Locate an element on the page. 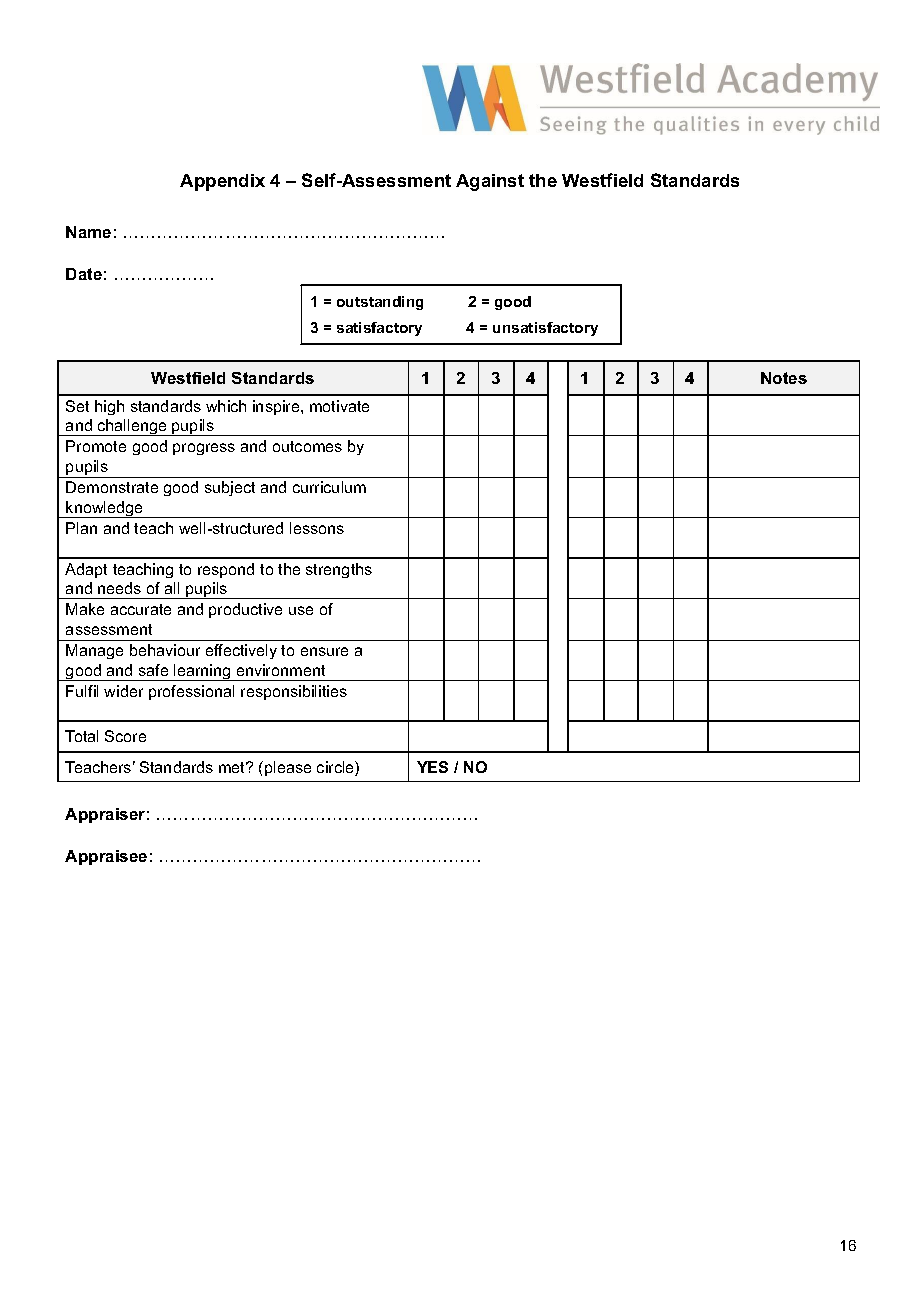 The width and height of the document is (924, 1307). Against is located at coordinates (490, 182).
